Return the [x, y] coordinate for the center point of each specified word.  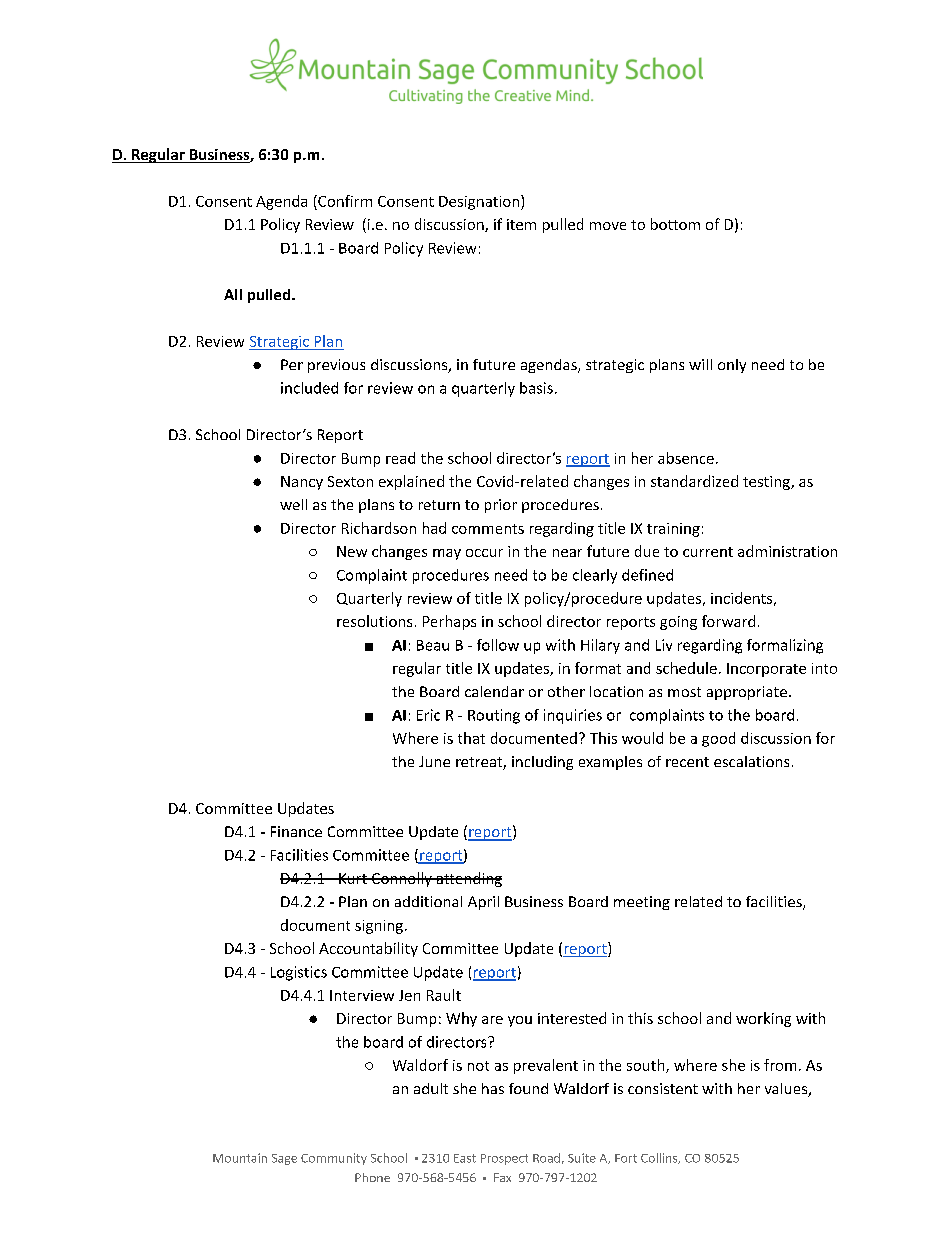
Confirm [344, 201]
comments [488, 529]
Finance [296, 831]
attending [468, 879]
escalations [751, 761]
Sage [284, 1159]
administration [787, 551]
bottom [675, 224]
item [521, 224]
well [293, 504]
